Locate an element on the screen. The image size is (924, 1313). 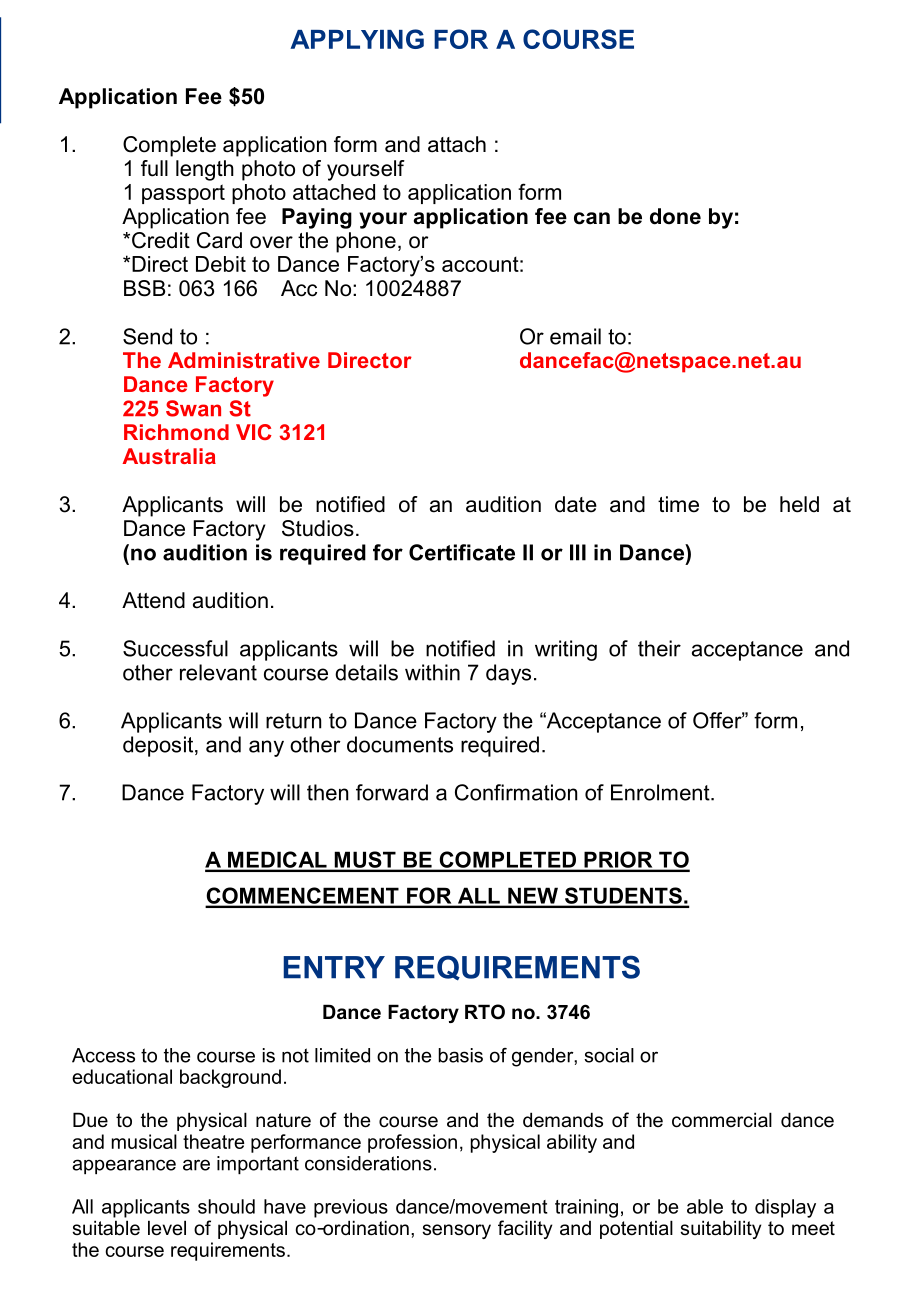
Successful is located at coordinates (175, 648).
